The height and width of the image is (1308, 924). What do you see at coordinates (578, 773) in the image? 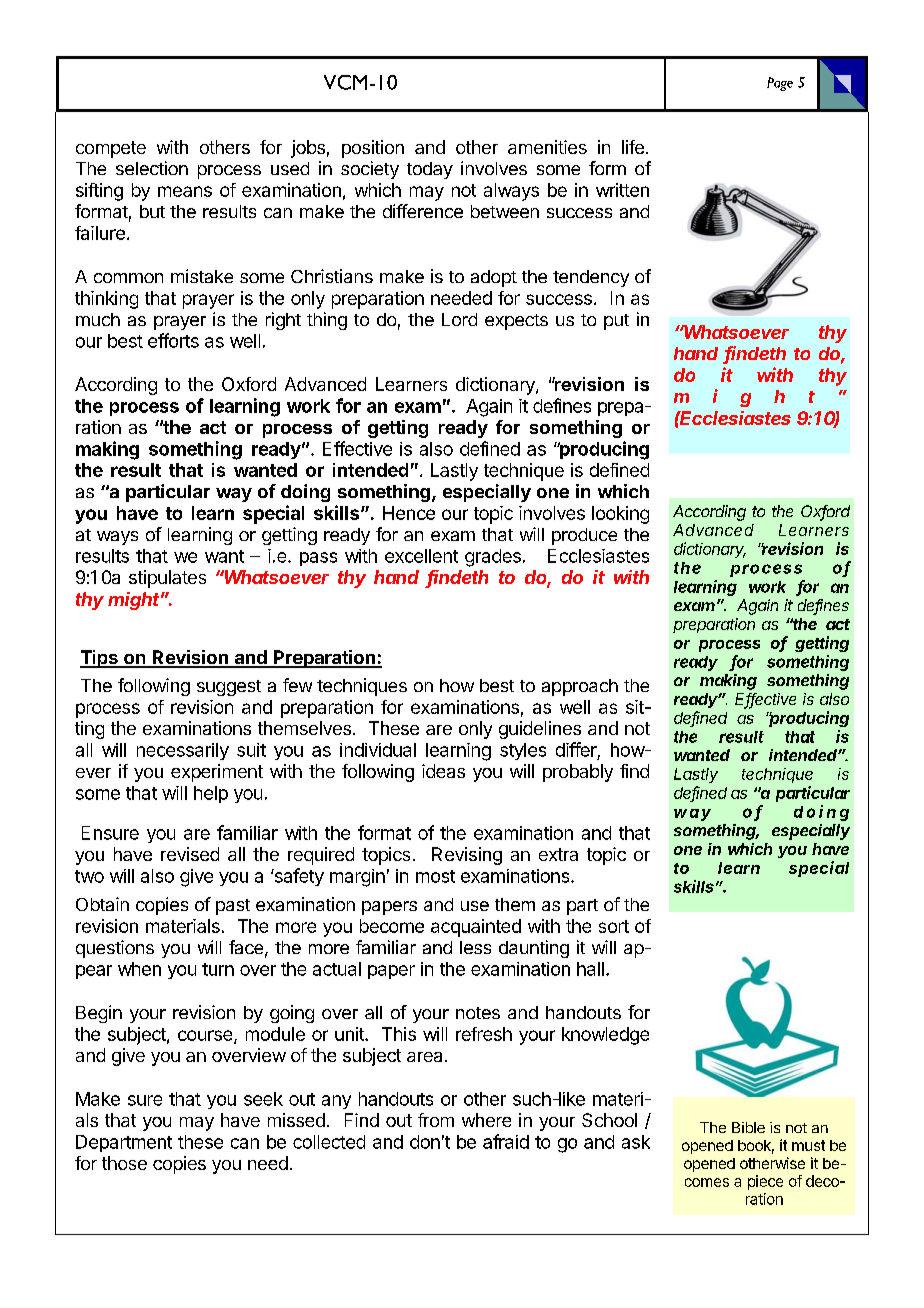
I see `probably` at bounding box center [578, 773].
